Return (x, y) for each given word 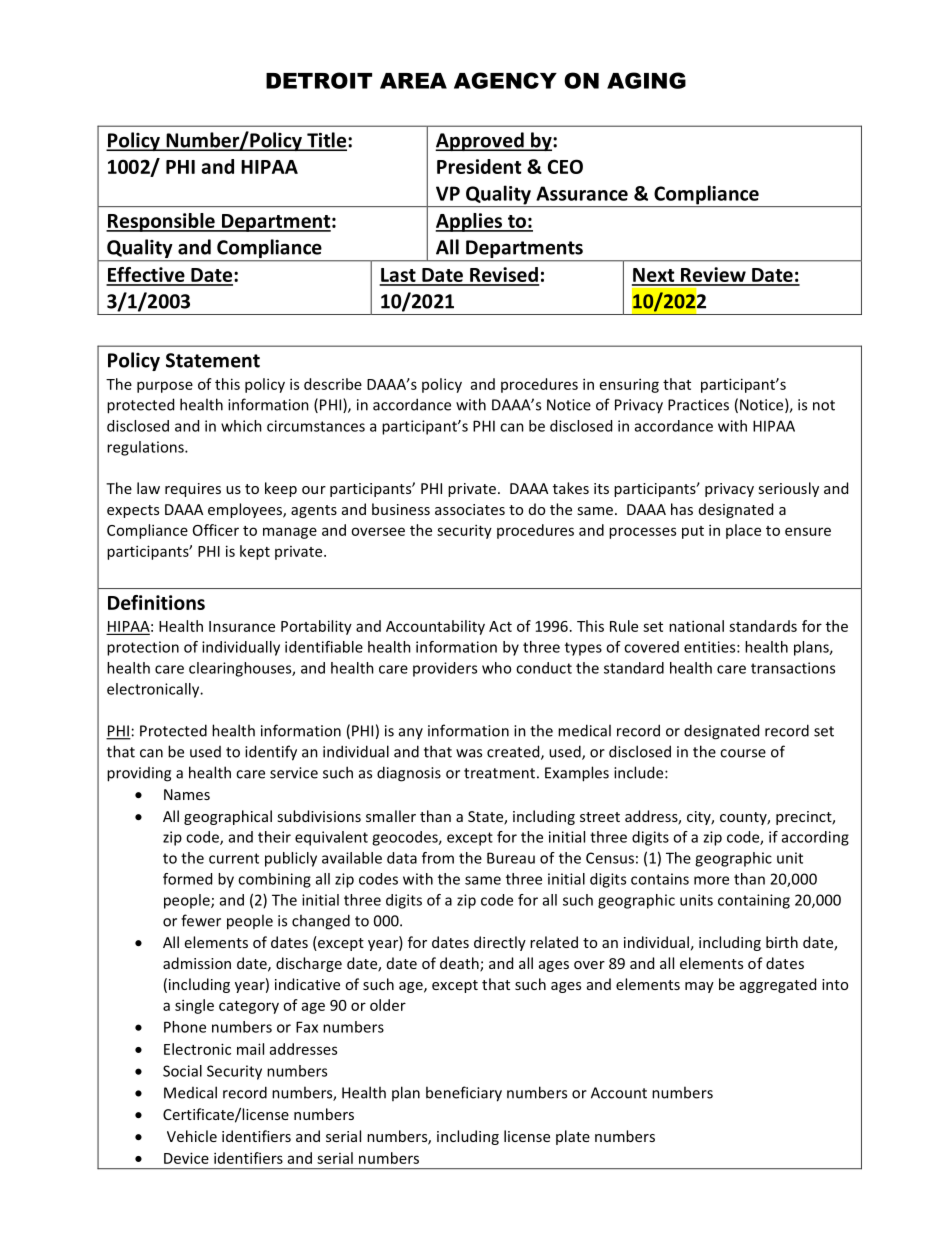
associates (470, 509)
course (743, 753)
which (241, 426)
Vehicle (192, 1136)
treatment (499, 773)
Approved (480, 141)
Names (187, 794)
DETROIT (319, 80)
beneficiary (464, 1094)
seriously (788, 489)
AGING (646, 80)
